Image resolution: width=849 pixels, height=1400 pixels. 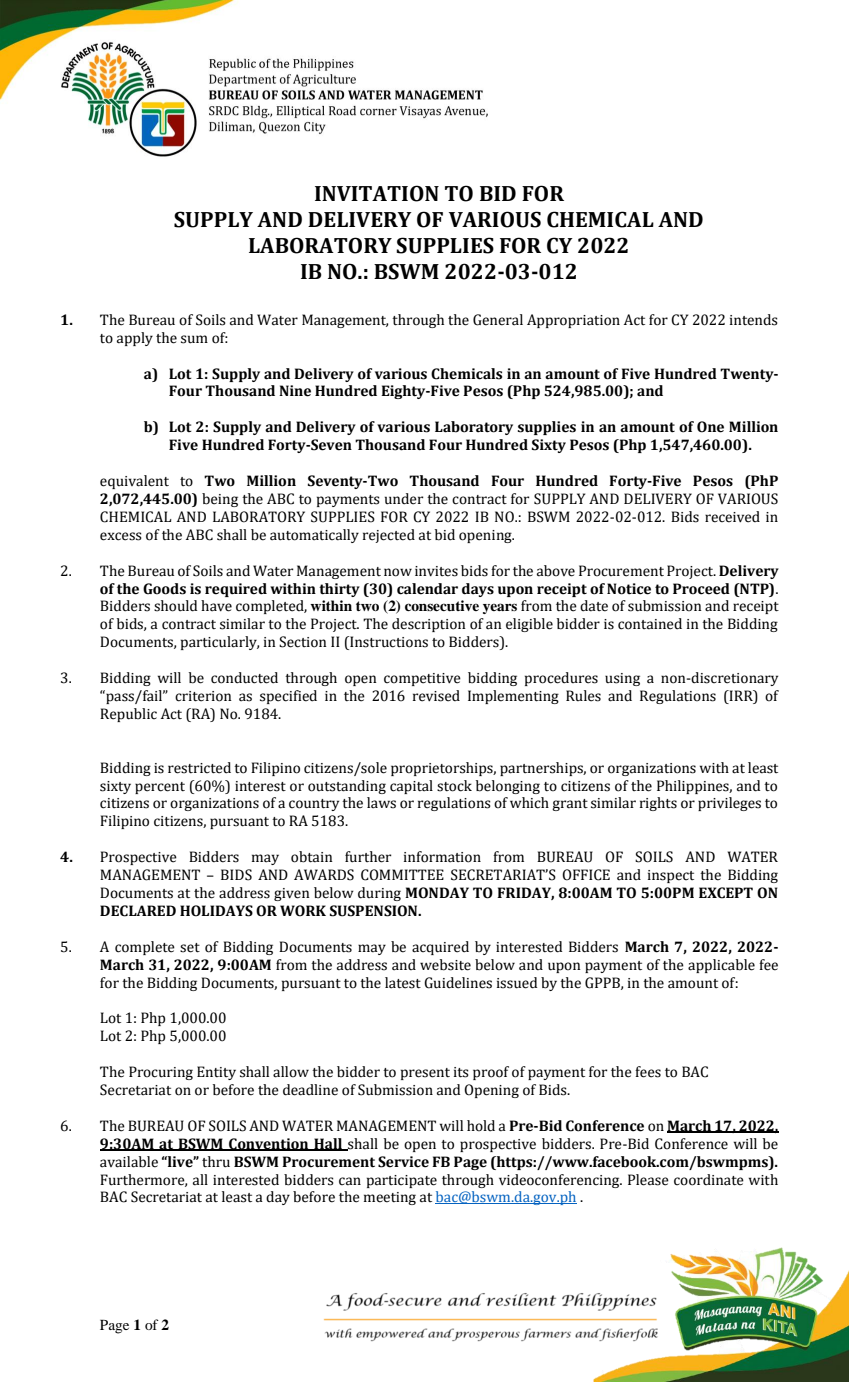 What do you see at coordinates (216, 1162) in the image?
I see `thru` at bounding box center [216, 1162].
